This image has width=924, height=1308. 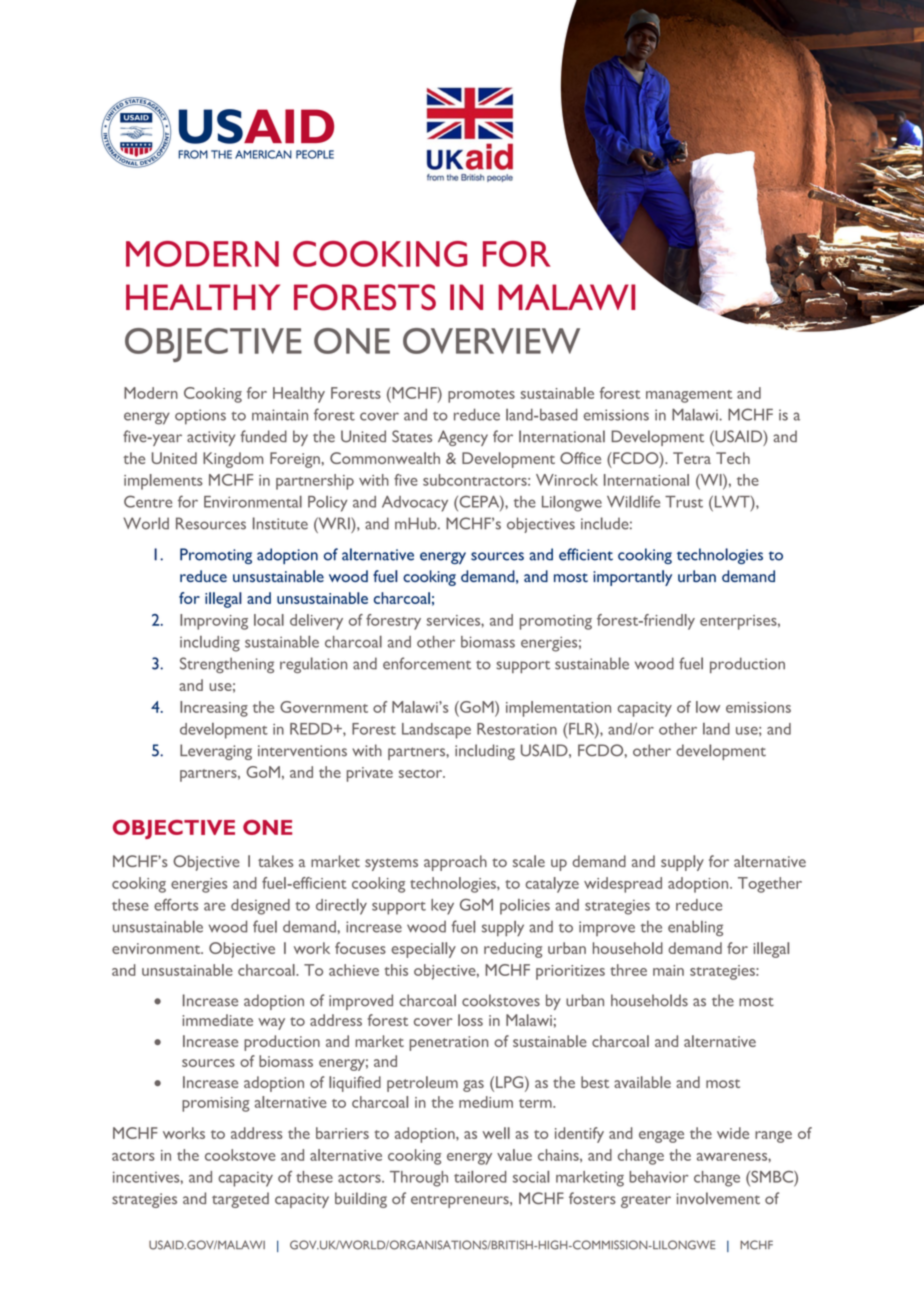 What do you see at coordinates (695, 928) in the image?
I see `enabling` at bounding box center [695, 928].
